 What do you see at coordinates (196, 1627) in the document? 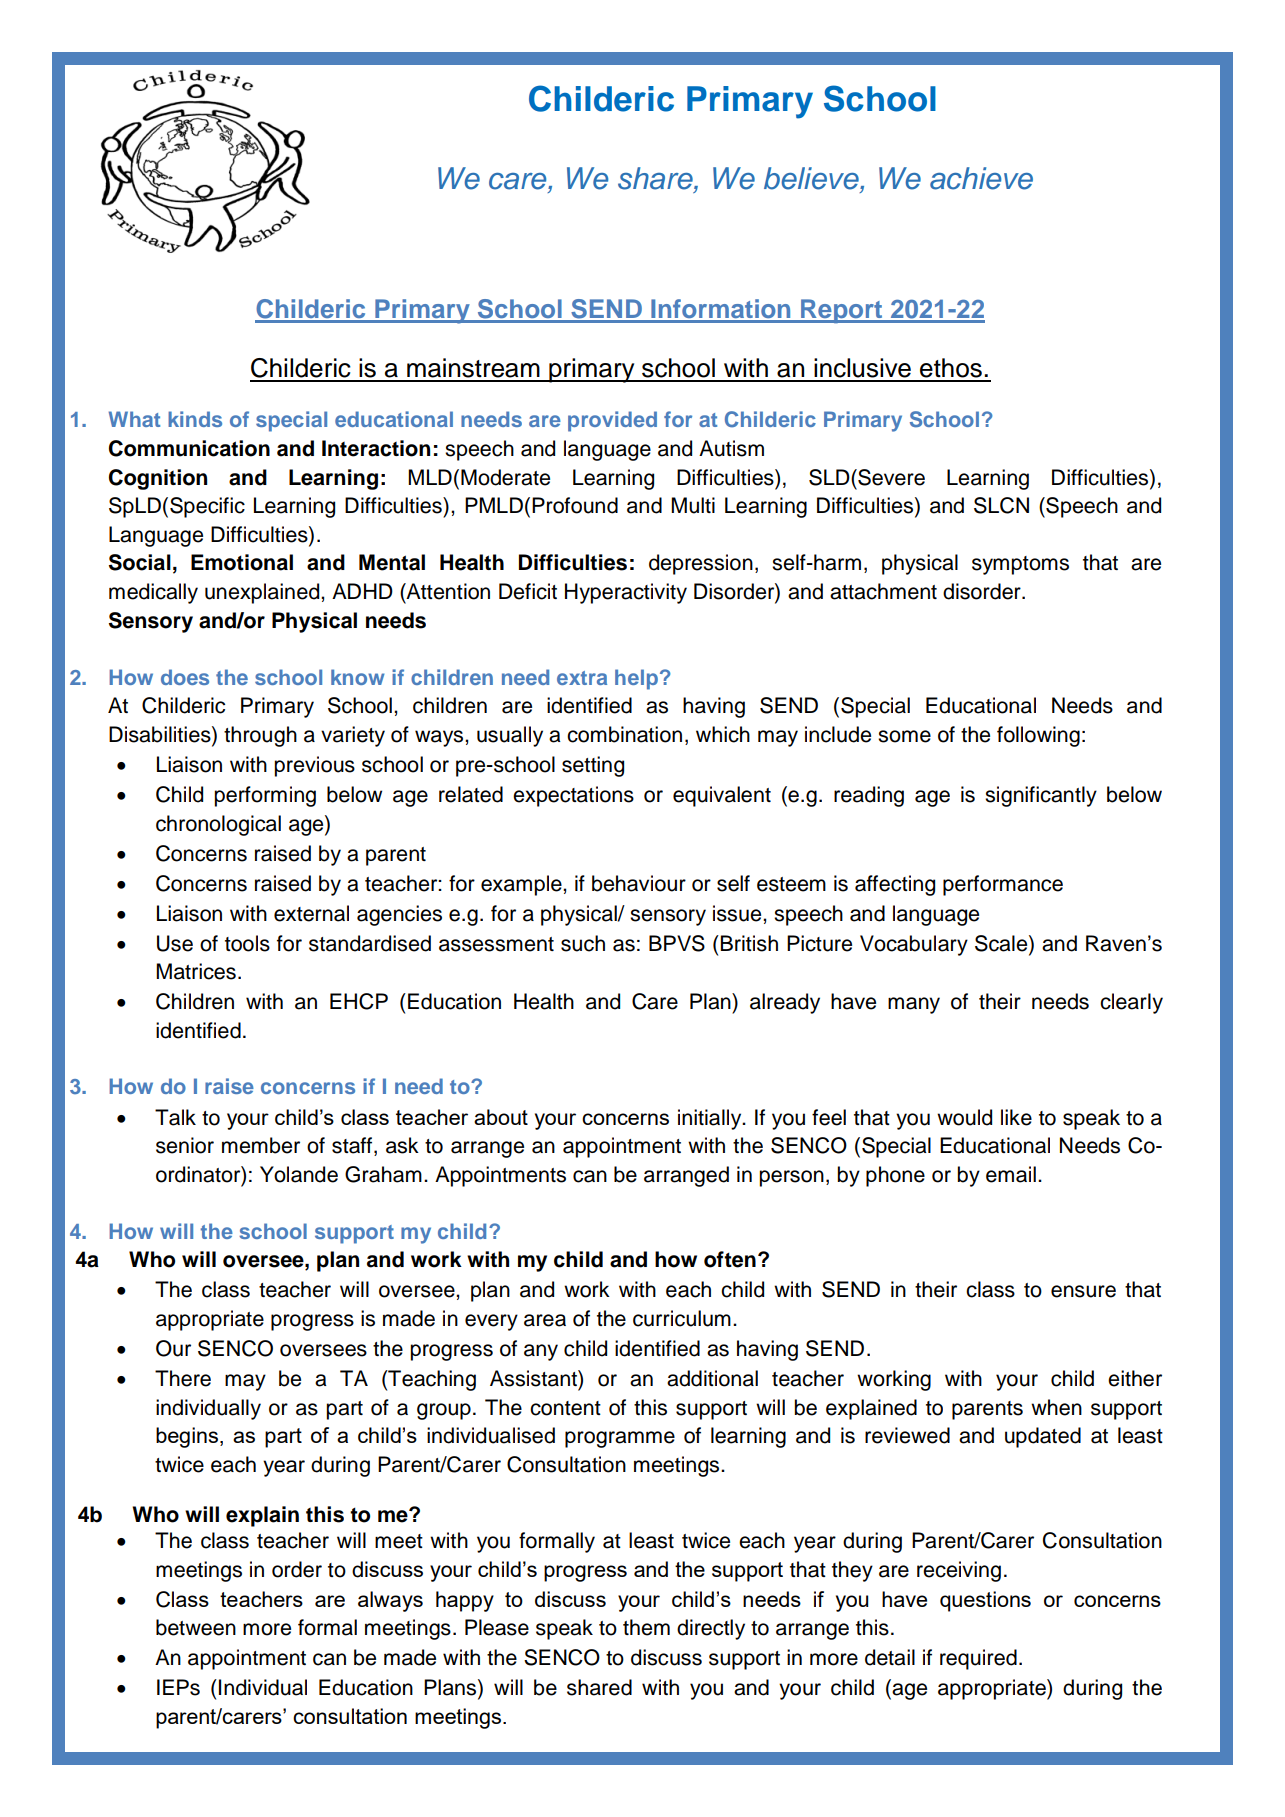
I see `between` at bounding box center [196, 1627].
